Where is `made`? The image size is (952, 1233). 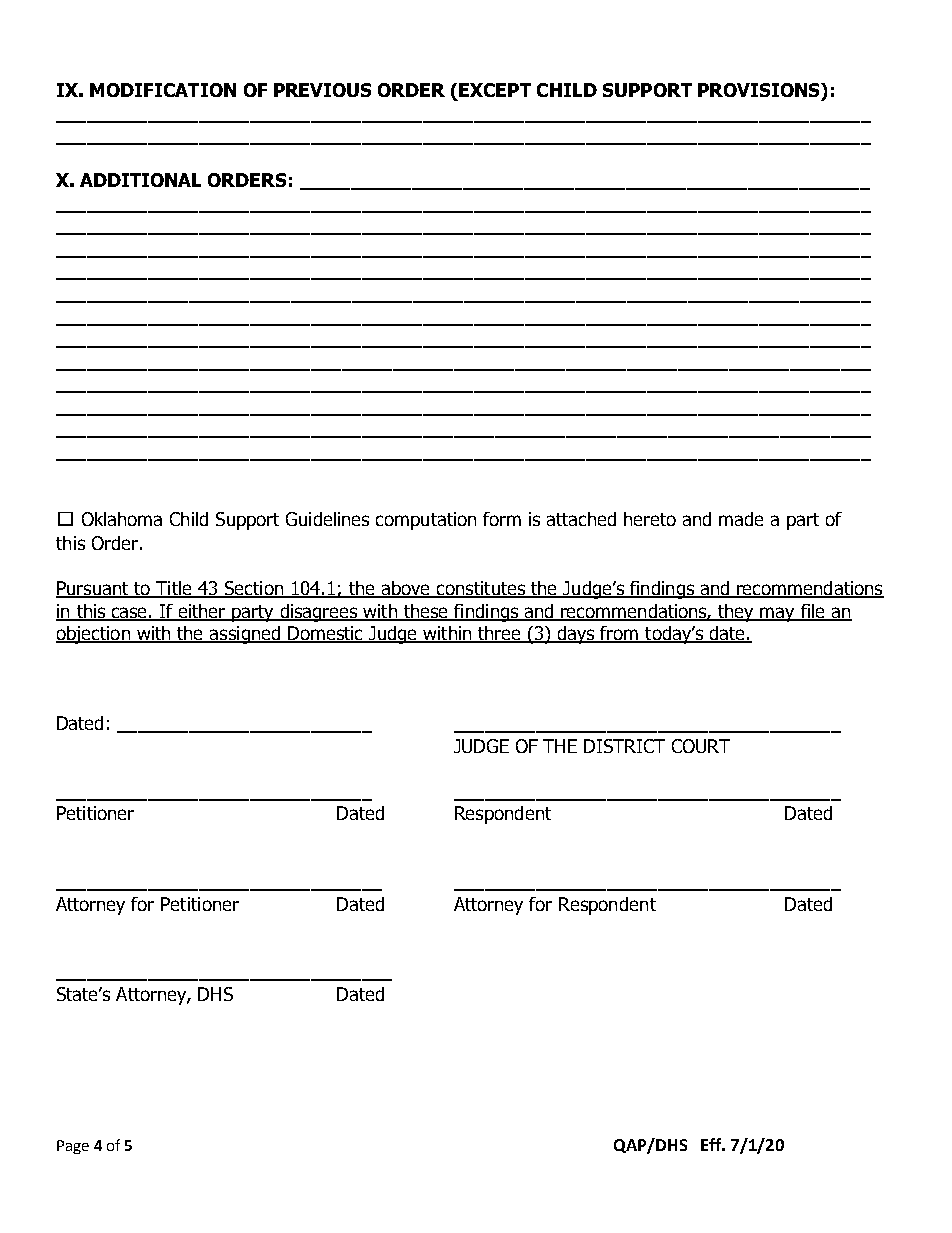 made is located at coordinates (741, 519).
